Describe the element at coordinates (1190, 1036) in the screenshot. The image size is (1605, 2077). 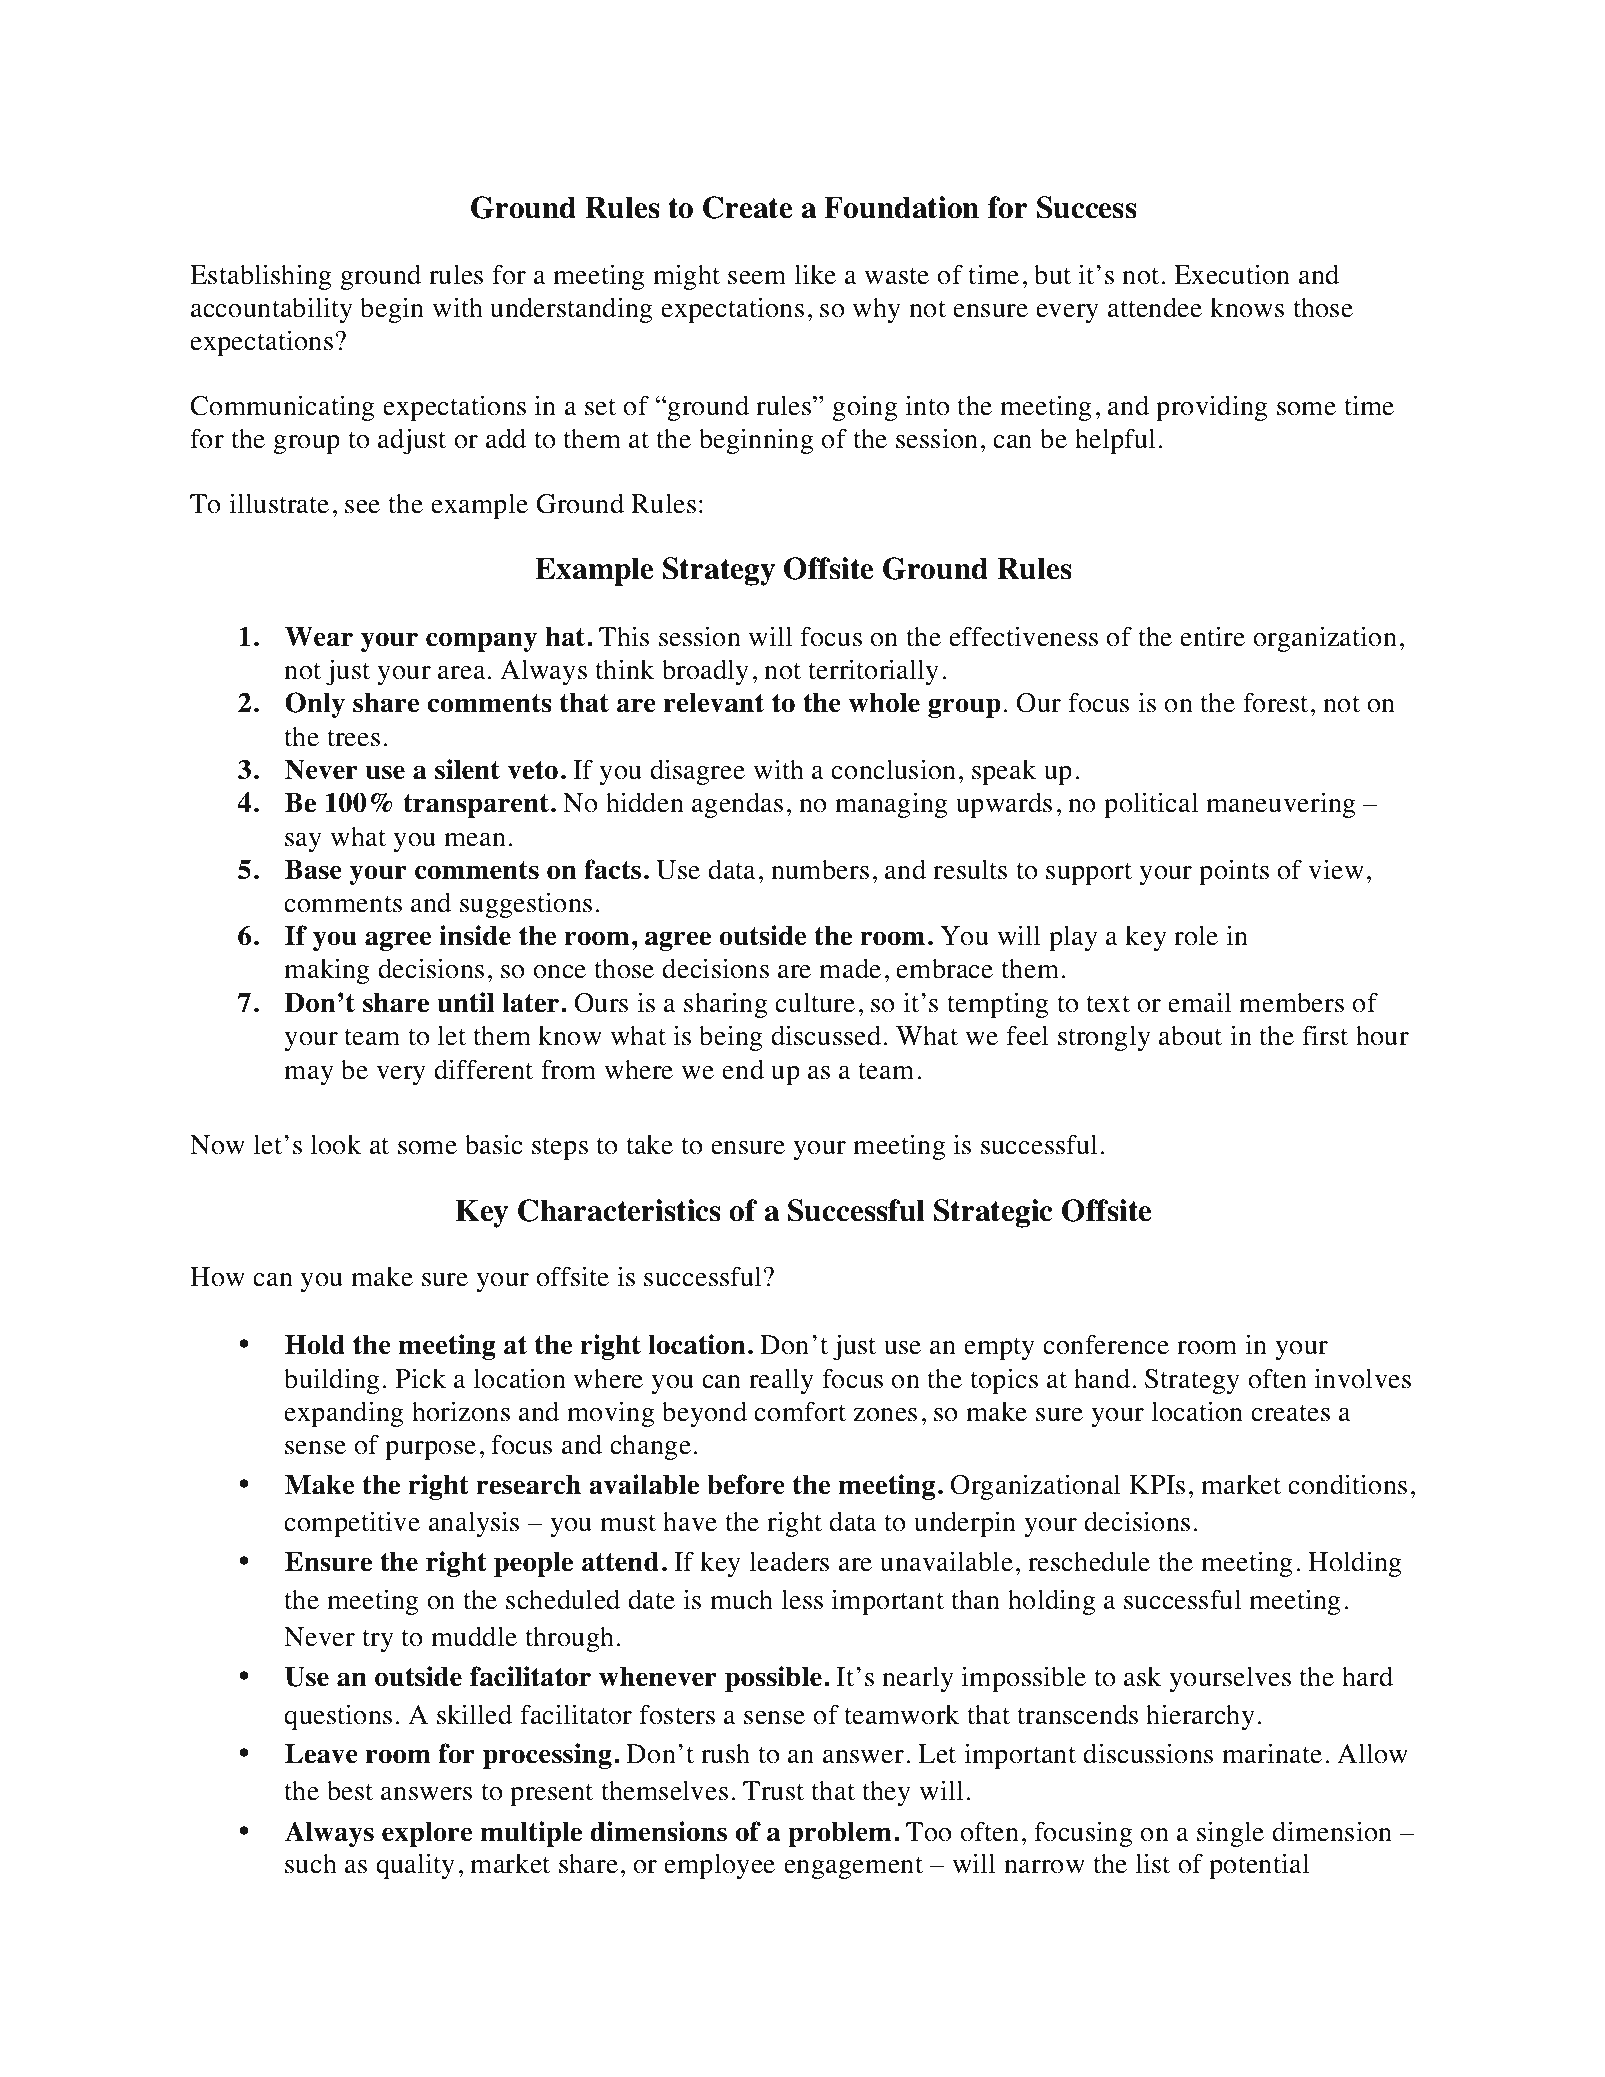
I see `about` at that location.
